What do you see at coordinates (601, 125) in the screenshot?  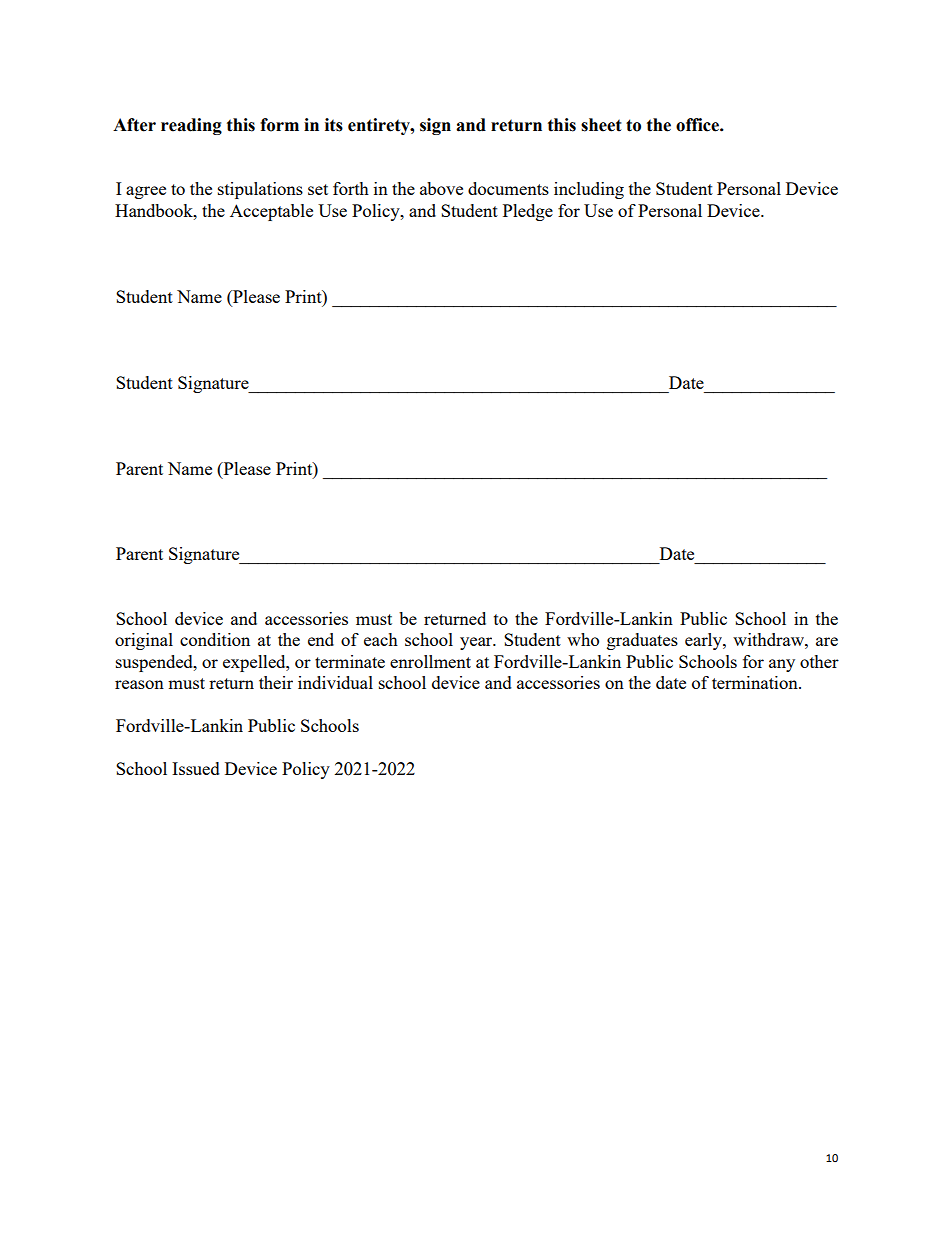 I see `sheet` at bounding box center [601, 125].
